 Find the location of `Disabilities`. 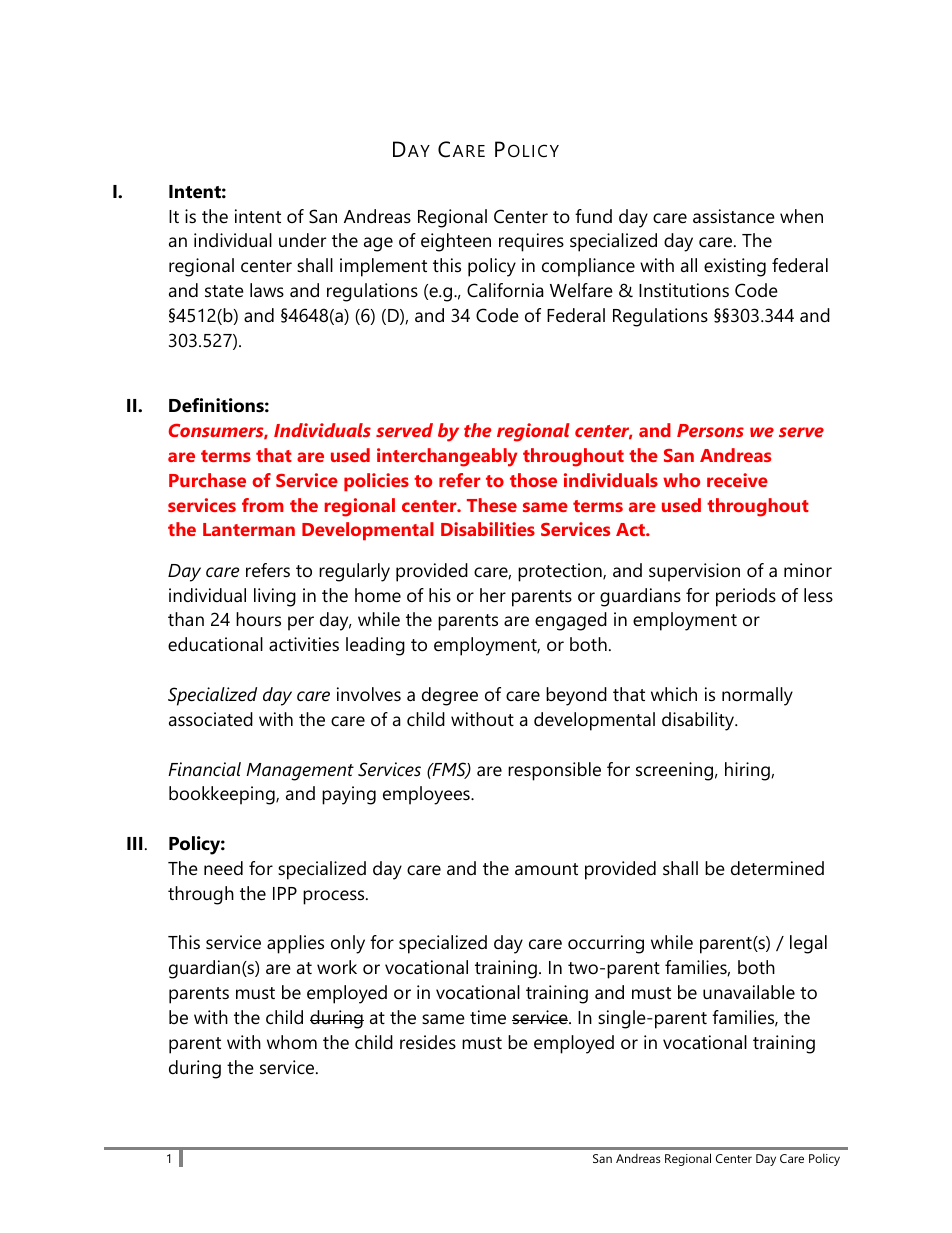

Disabilities is located at coordinates (488, 529).
